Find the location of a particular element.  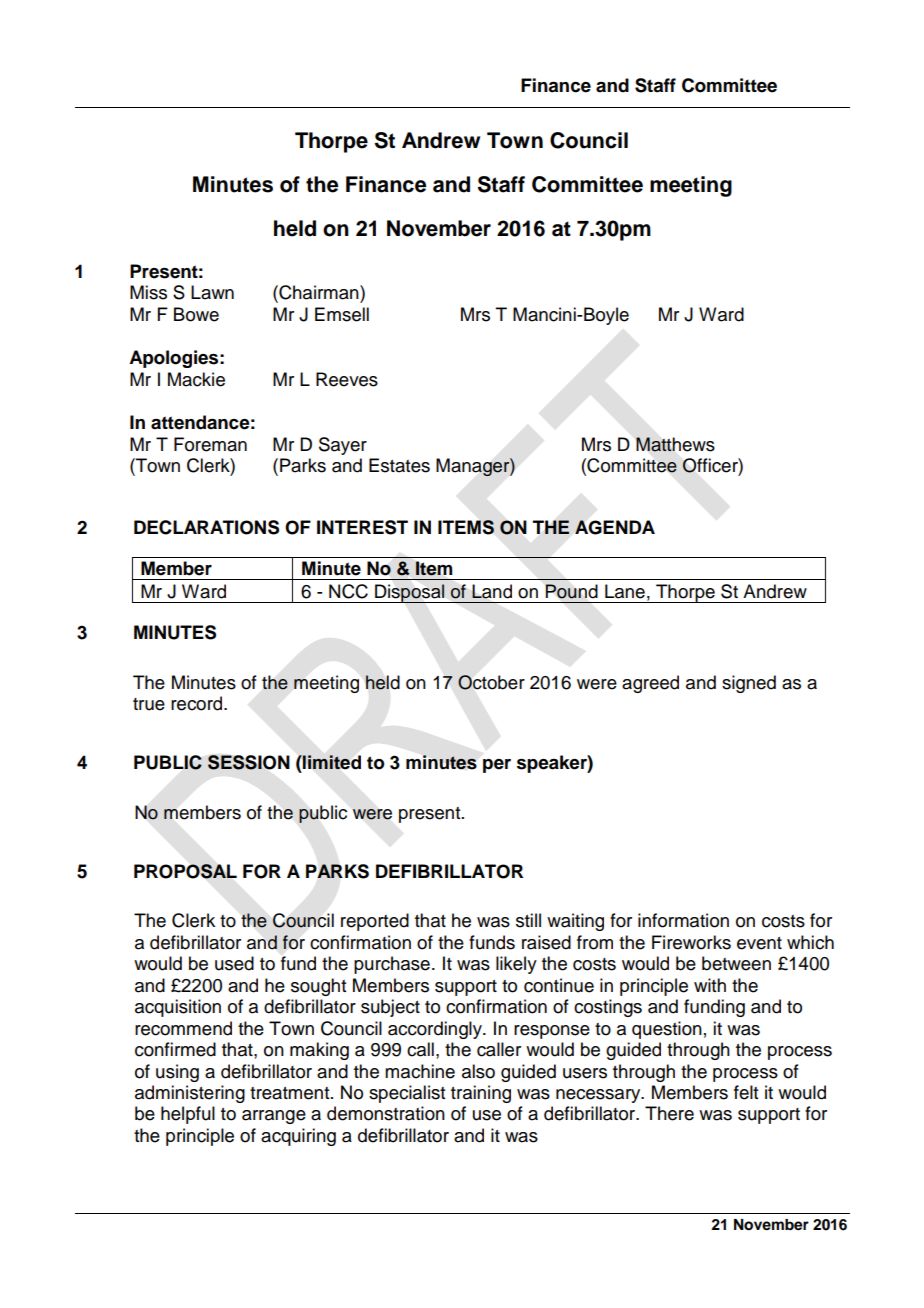

still is located at coordinates (528, 920).
